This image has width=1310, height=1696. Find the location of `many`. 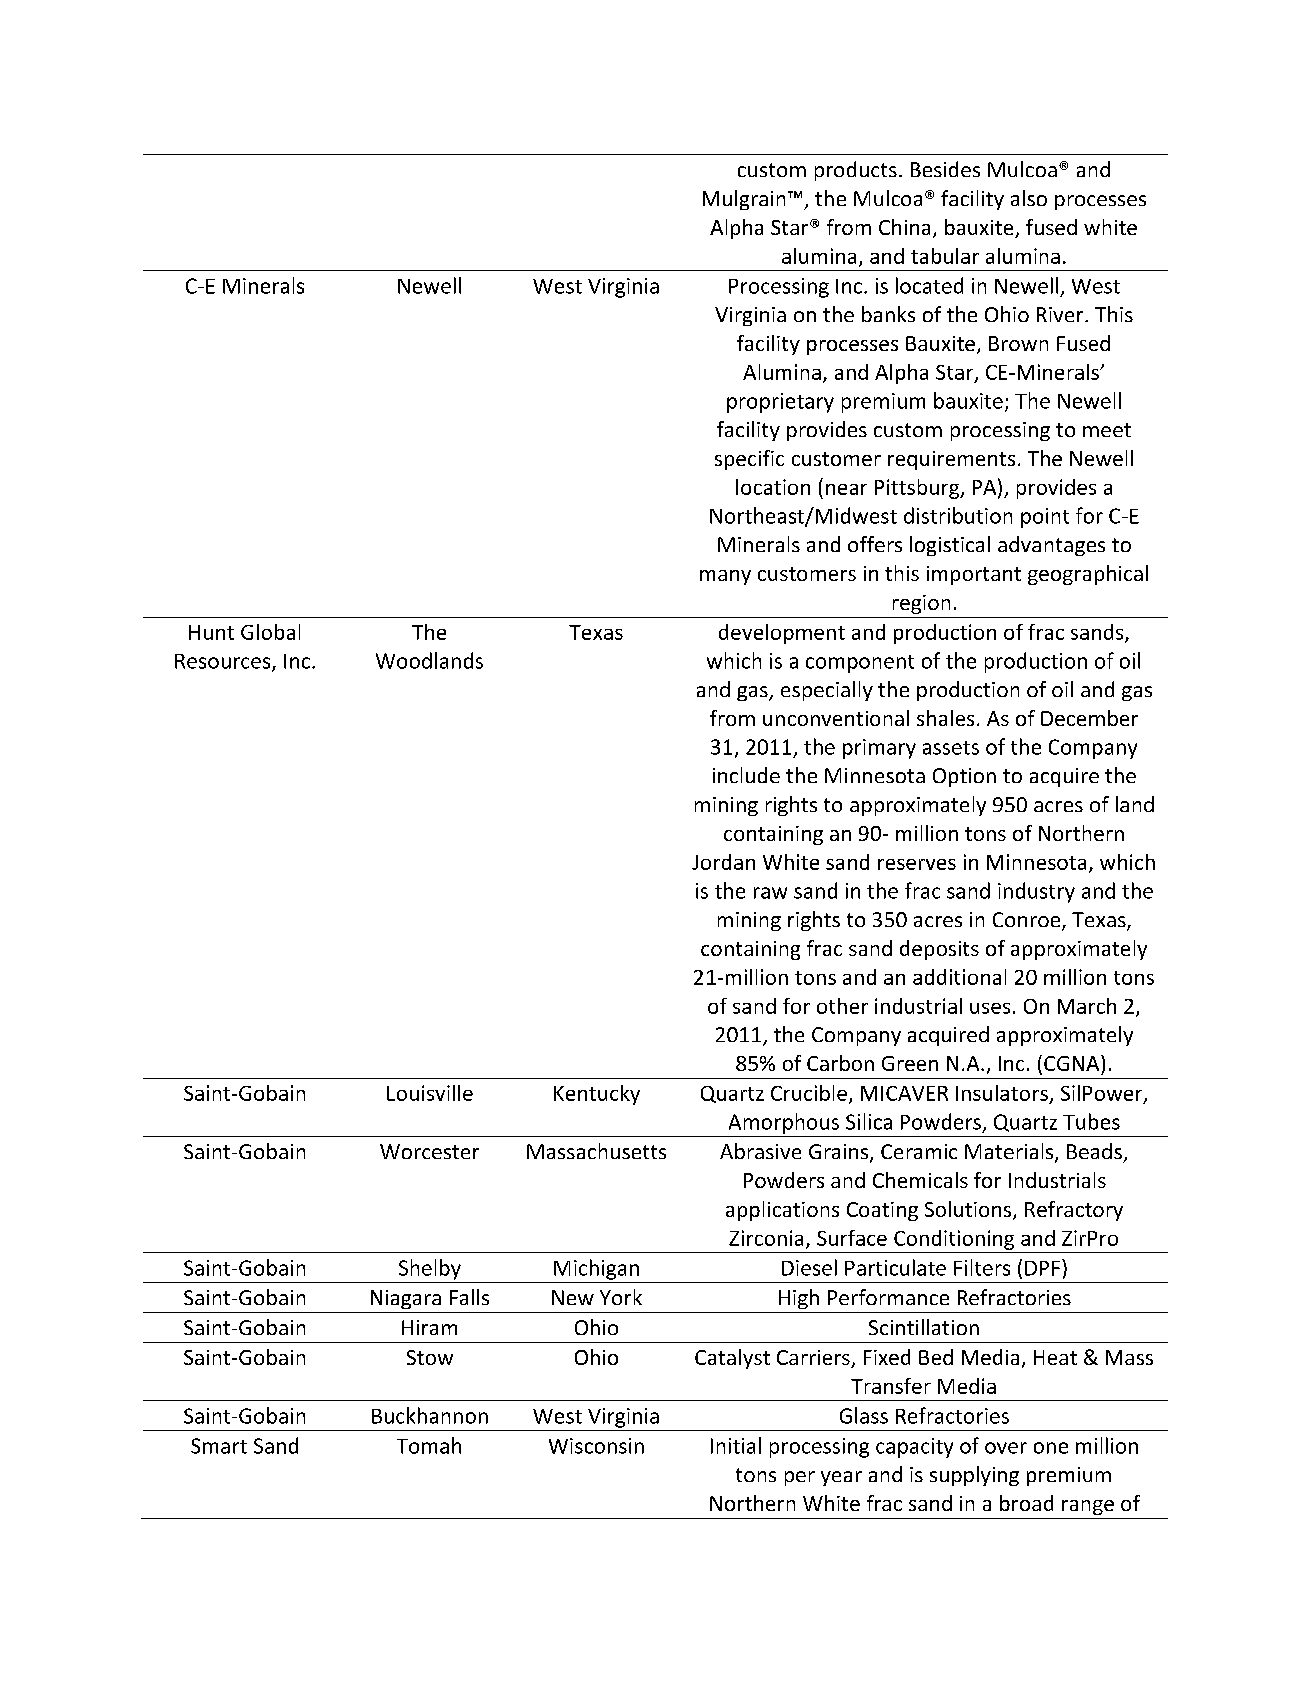

many is located at coordinates (725, 577).
